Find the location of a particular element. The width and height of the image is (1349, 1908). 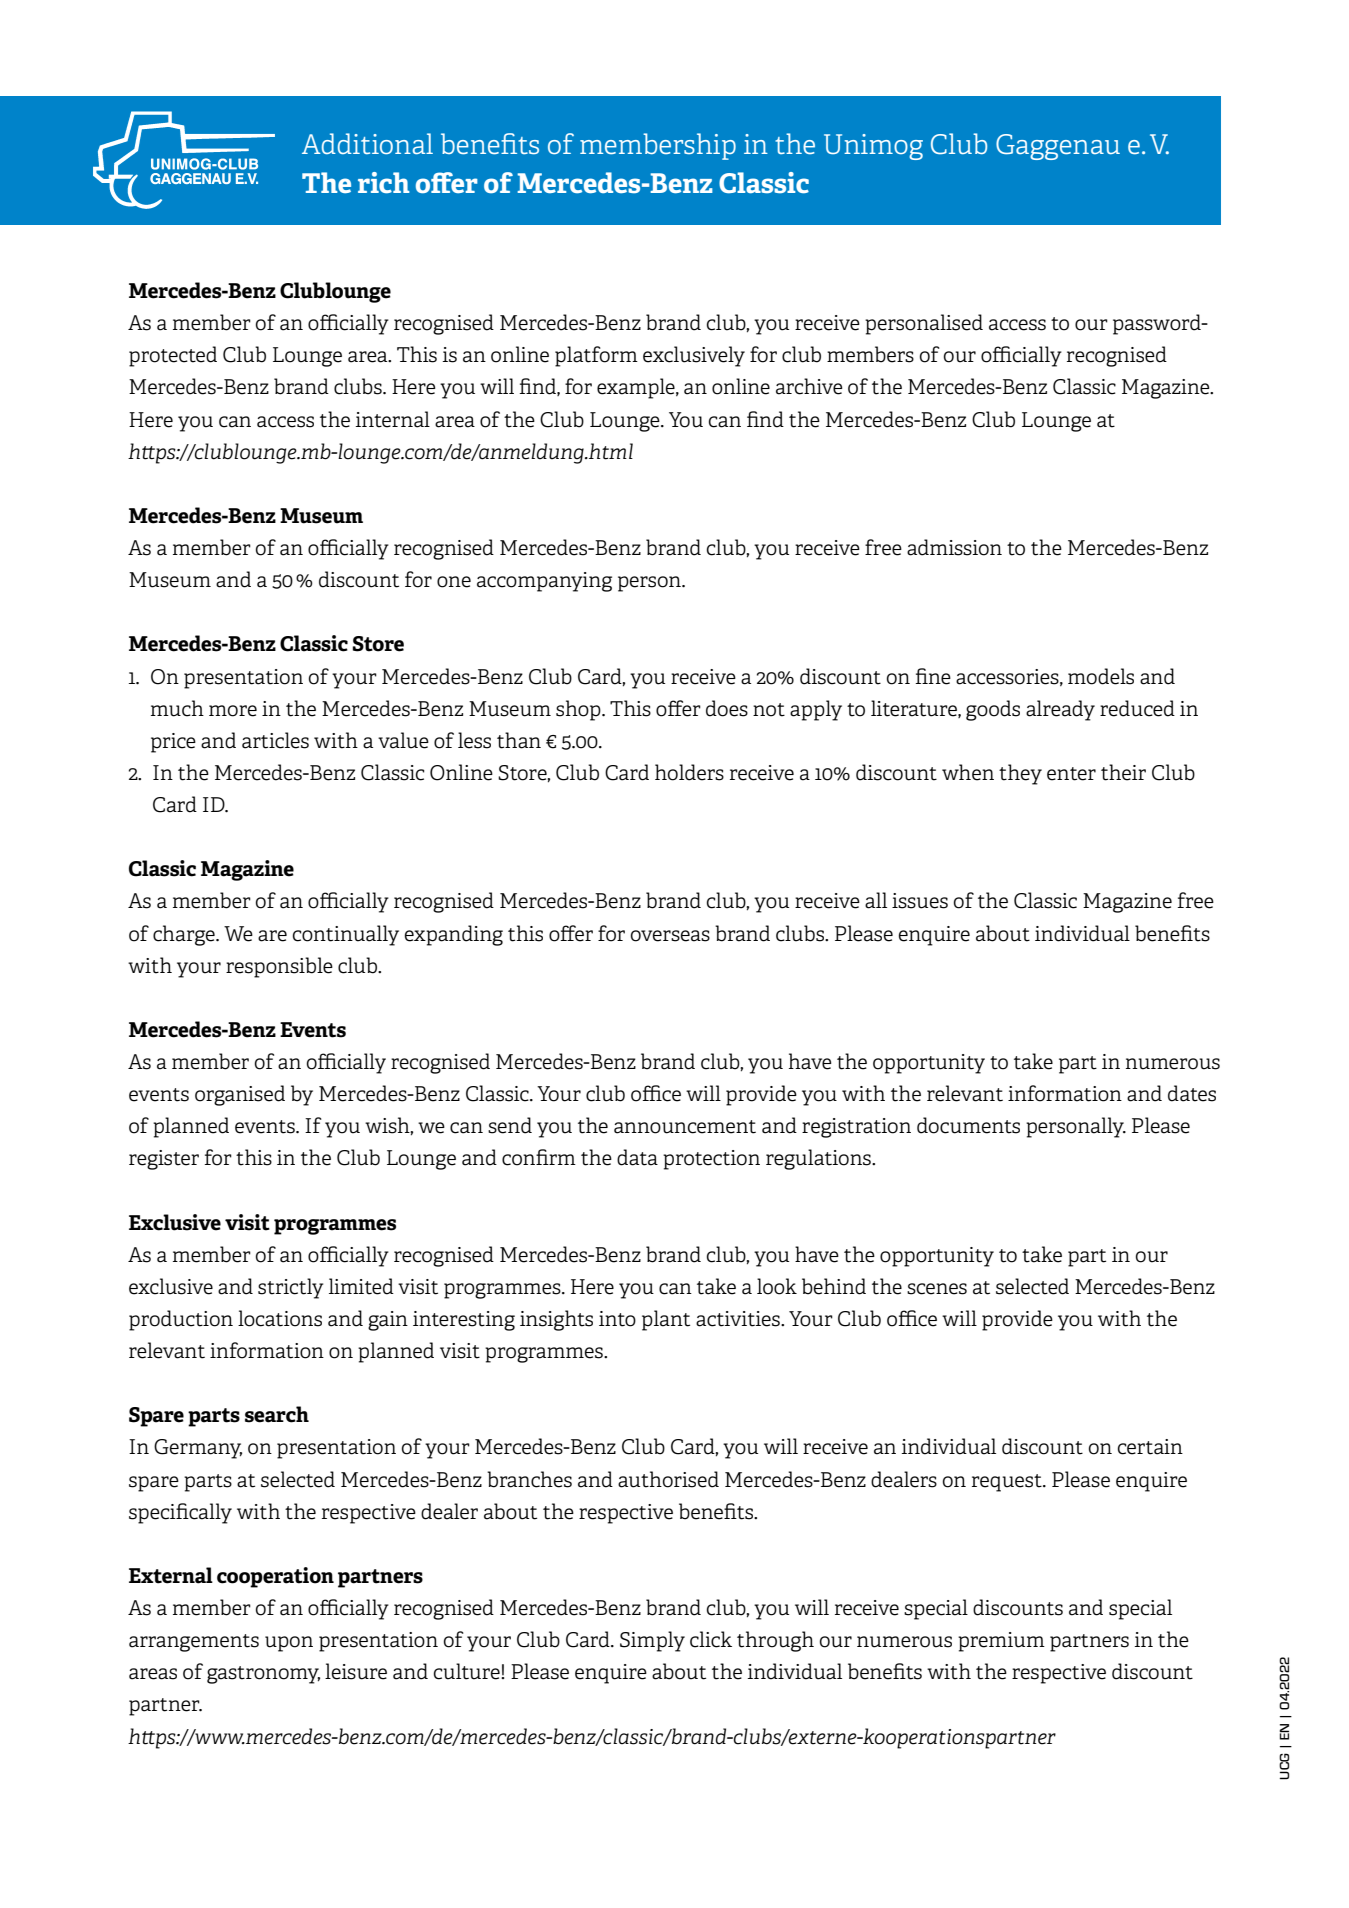

premium is located at coordinates (1001, 1642).
